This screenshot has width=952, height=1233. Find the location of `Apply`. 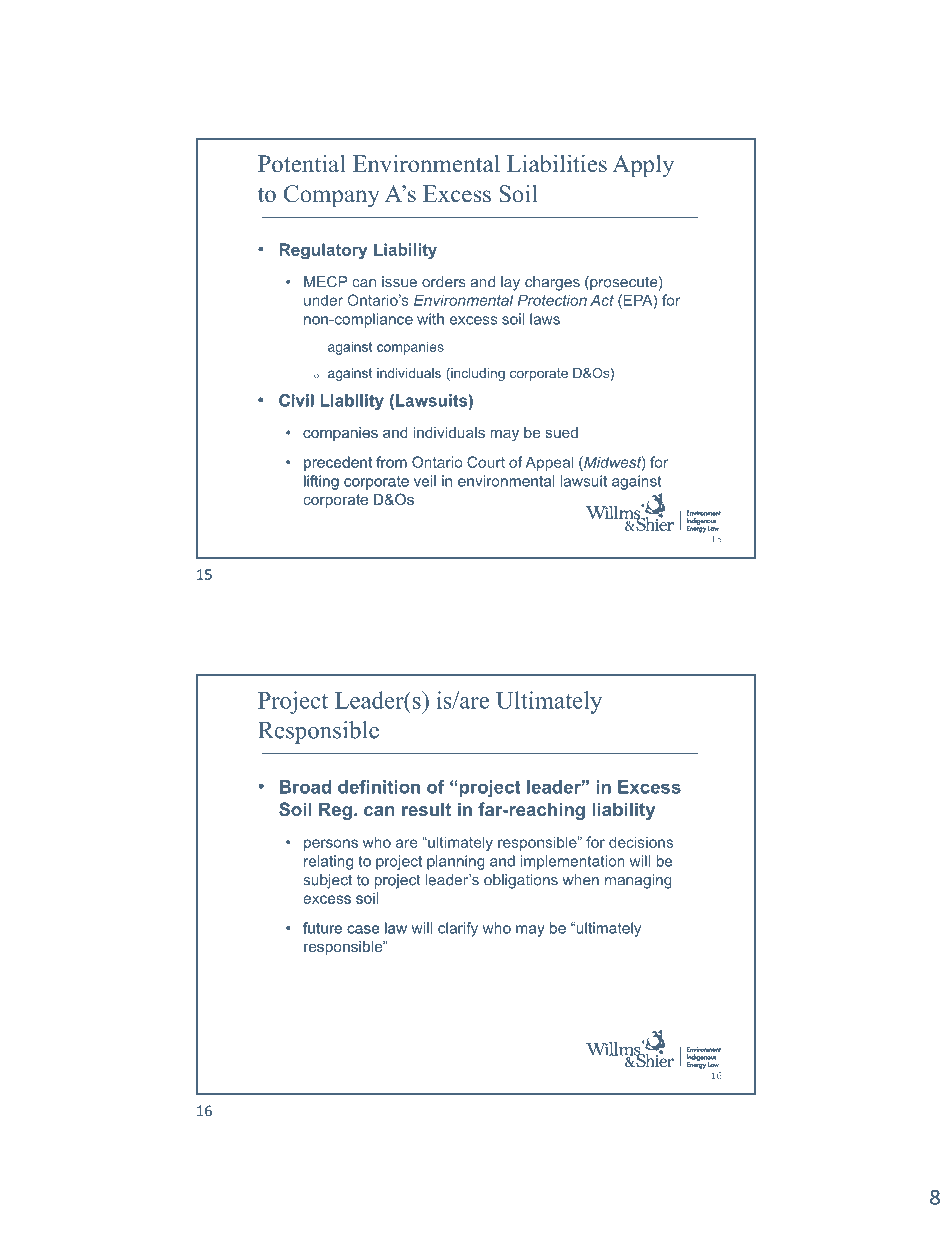

Apply is located at coordinates (643, 166).
